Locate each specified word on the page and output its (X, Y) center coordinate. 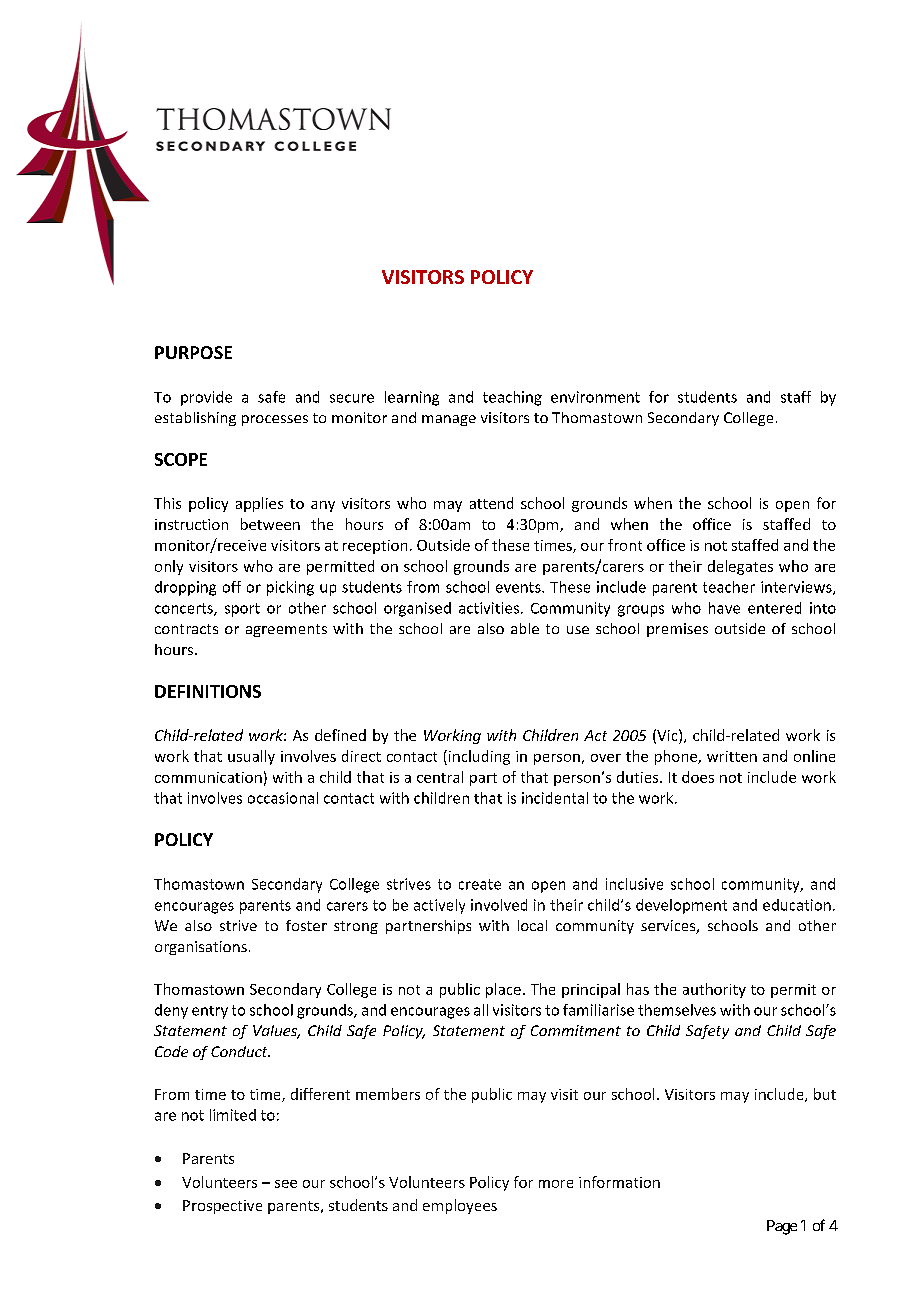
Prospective (222, 1207)
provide (206, 398)
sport (242, 610)
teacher (729, 587)
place (503, 990)
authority (714, 990)
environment (595, 397)
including (478, 757)
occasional (283, 798)
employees (460, 1206)
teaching (512, 398)
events (519, 587)
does (698, 777)
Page (782, 1227)
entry (210, 1012)
